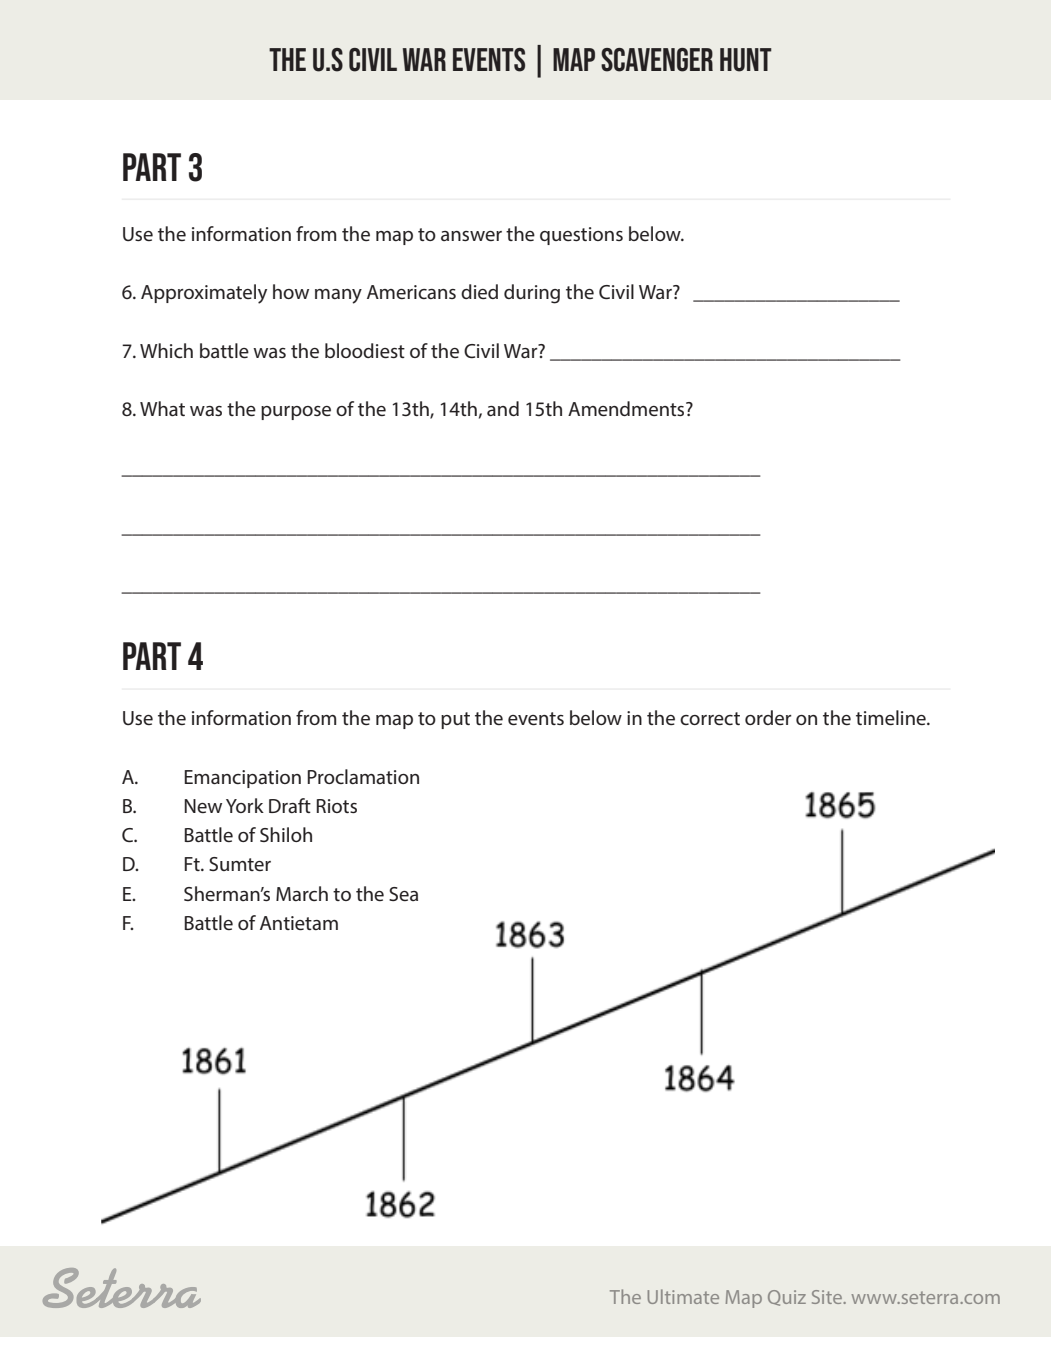 Image resolution: width=1051 pixels, height=1361 pixels. What do you see at coordinates (291, 291) in the screenshot?
I see `how` at bounding box center [291, 291].
